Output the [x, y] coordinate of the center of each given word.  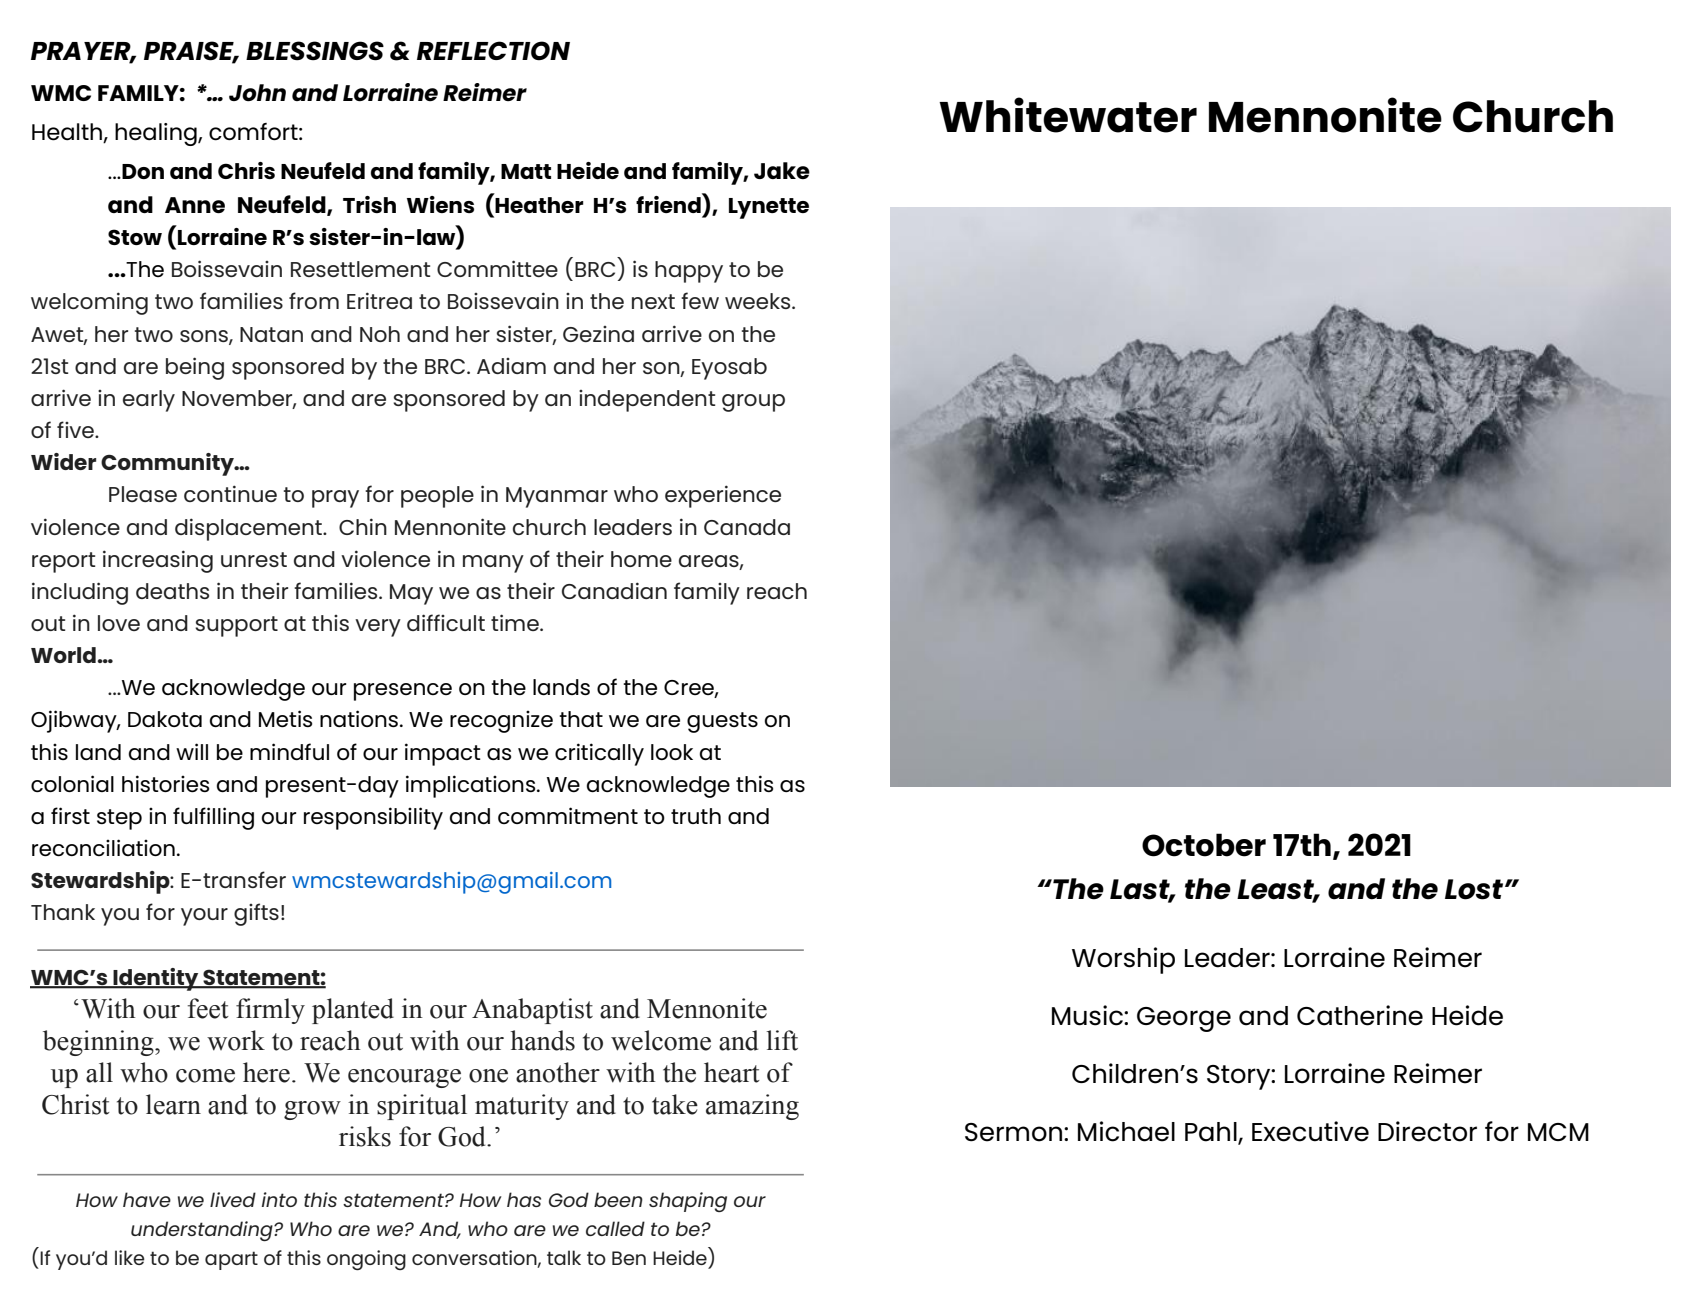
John [257, 93]
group [753, 403]
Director [1427, 1131]
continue [230, 493]
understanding [203, 1231]
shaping [688, 1202]
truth [696, 816]
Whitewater [1068, 115]
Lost [1475, 889]
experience [723, 496]
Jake [782, 170]
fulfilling [213, 818]
